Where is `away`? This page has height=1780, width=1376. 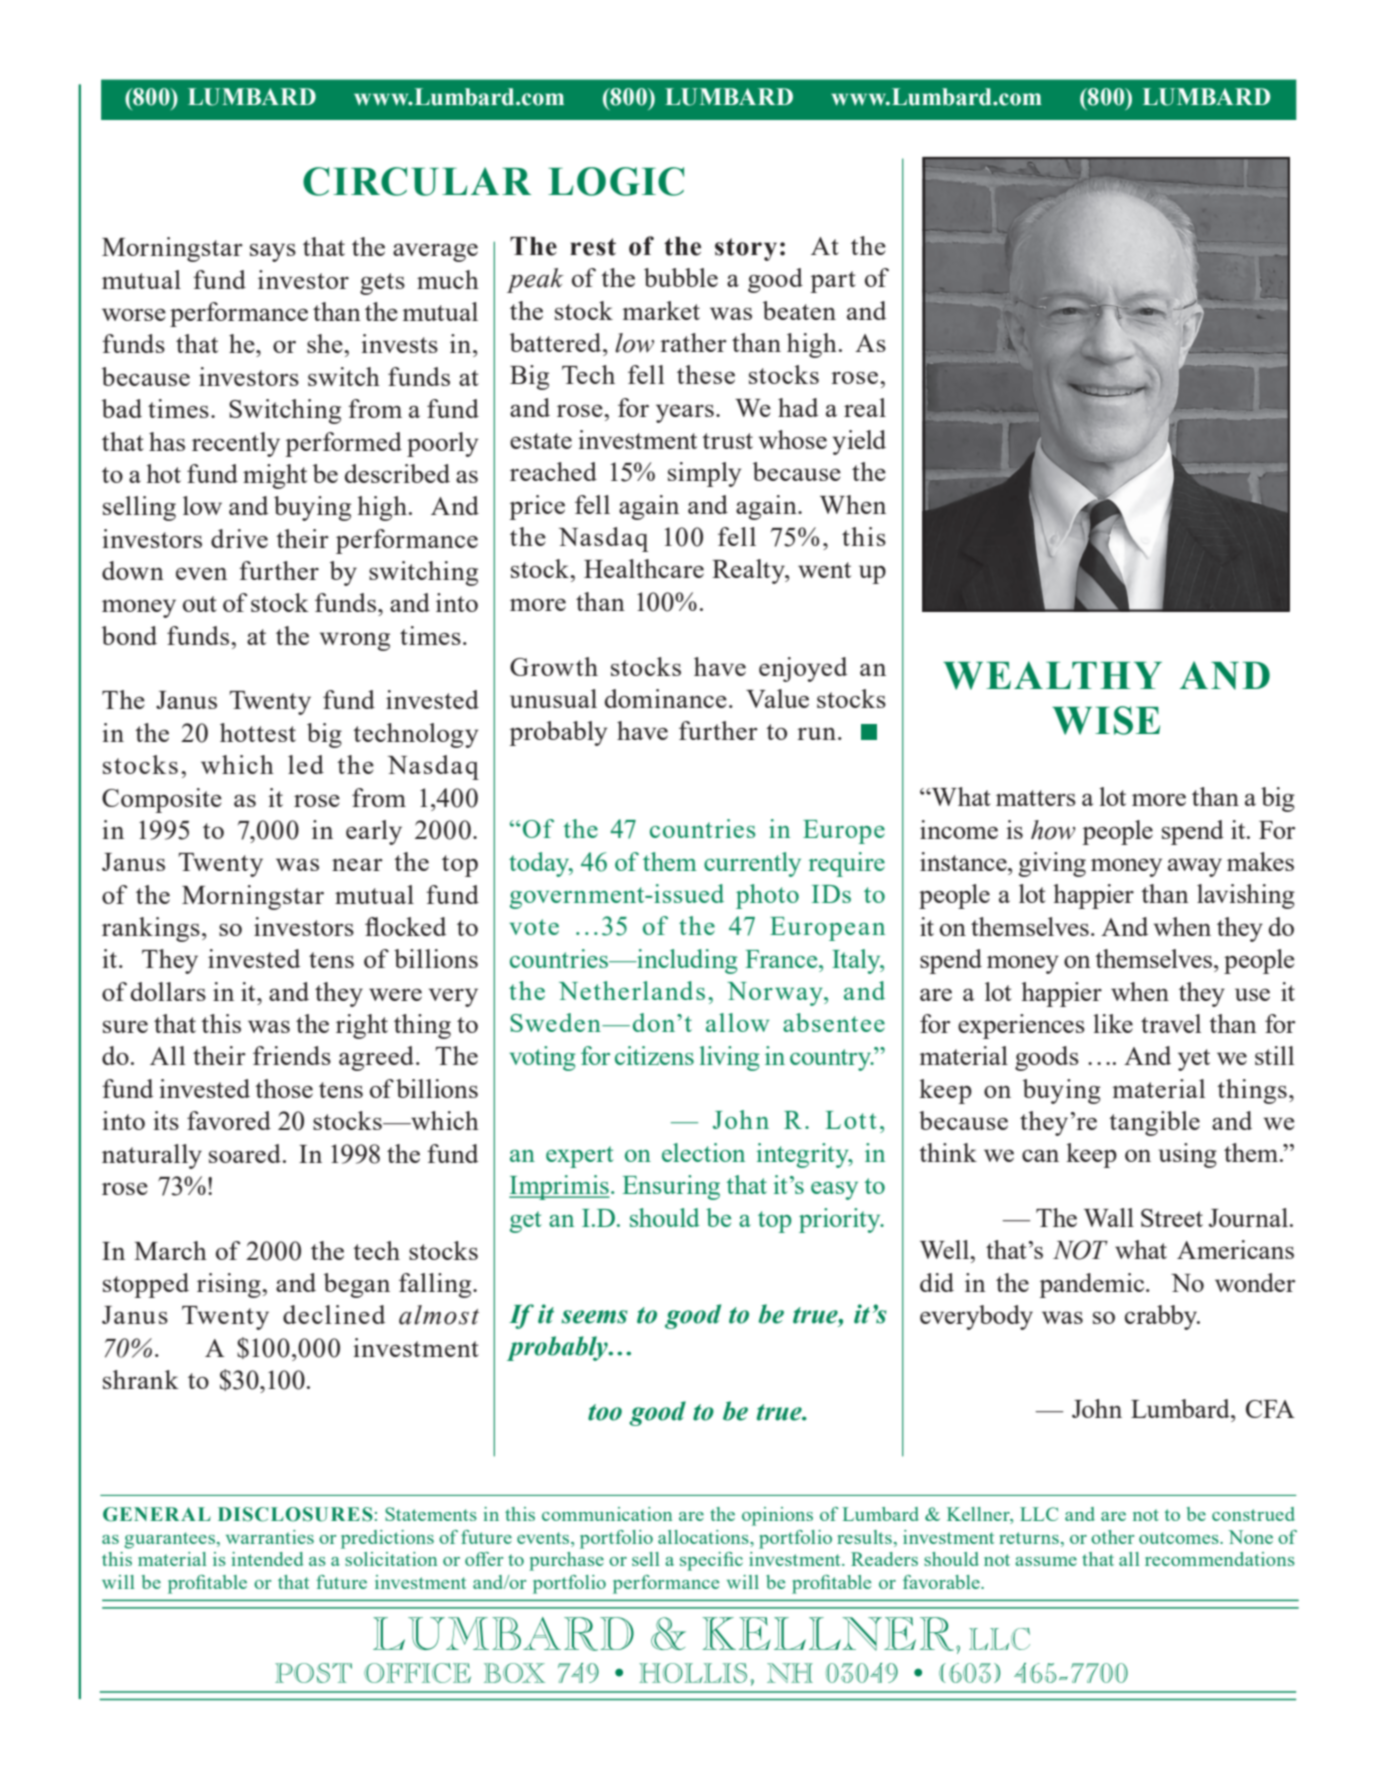
away is located at coordinates (1195, 867).
